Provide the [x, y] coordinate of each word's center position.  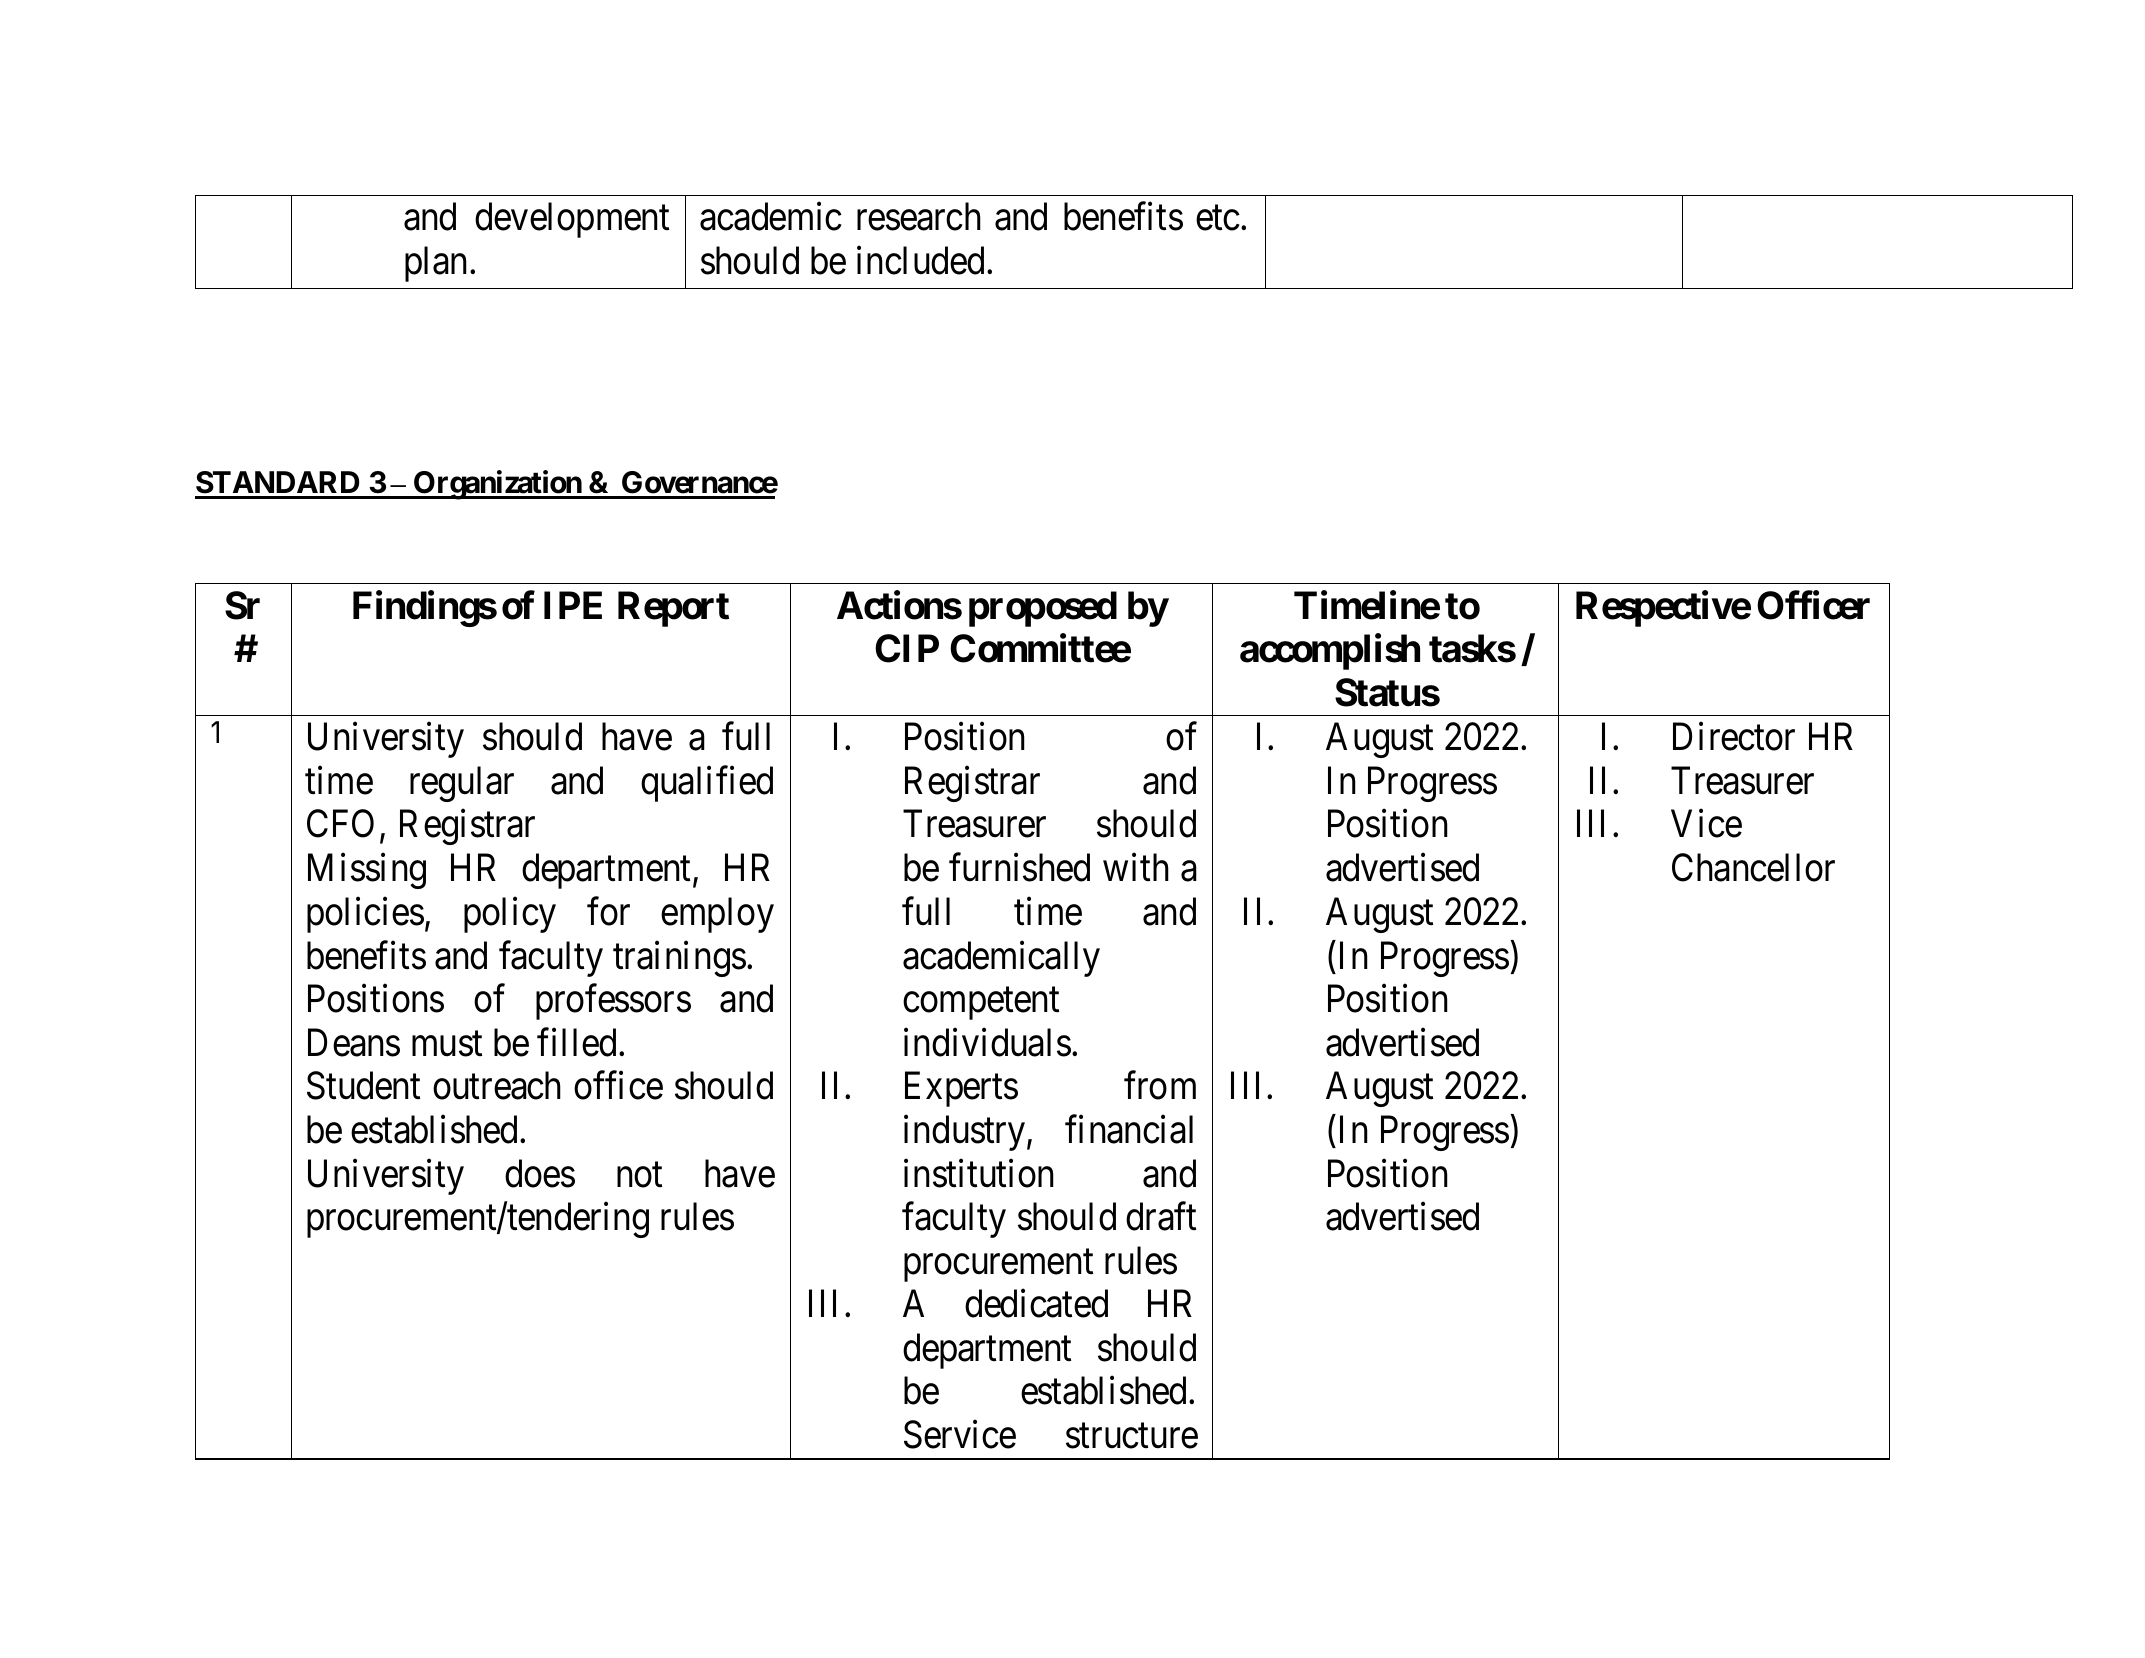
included [920, 260]
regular [462, 784]
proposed [1043, 609]
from [1160, 1086]
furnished [1019, 867]
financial [1129, 1129]
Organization [497, 485]
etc [1218, 219]
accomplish [1330, 652]
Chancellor [1753, 867]
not [639, 1175]
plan [438, 264]
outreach [497, 1086]
